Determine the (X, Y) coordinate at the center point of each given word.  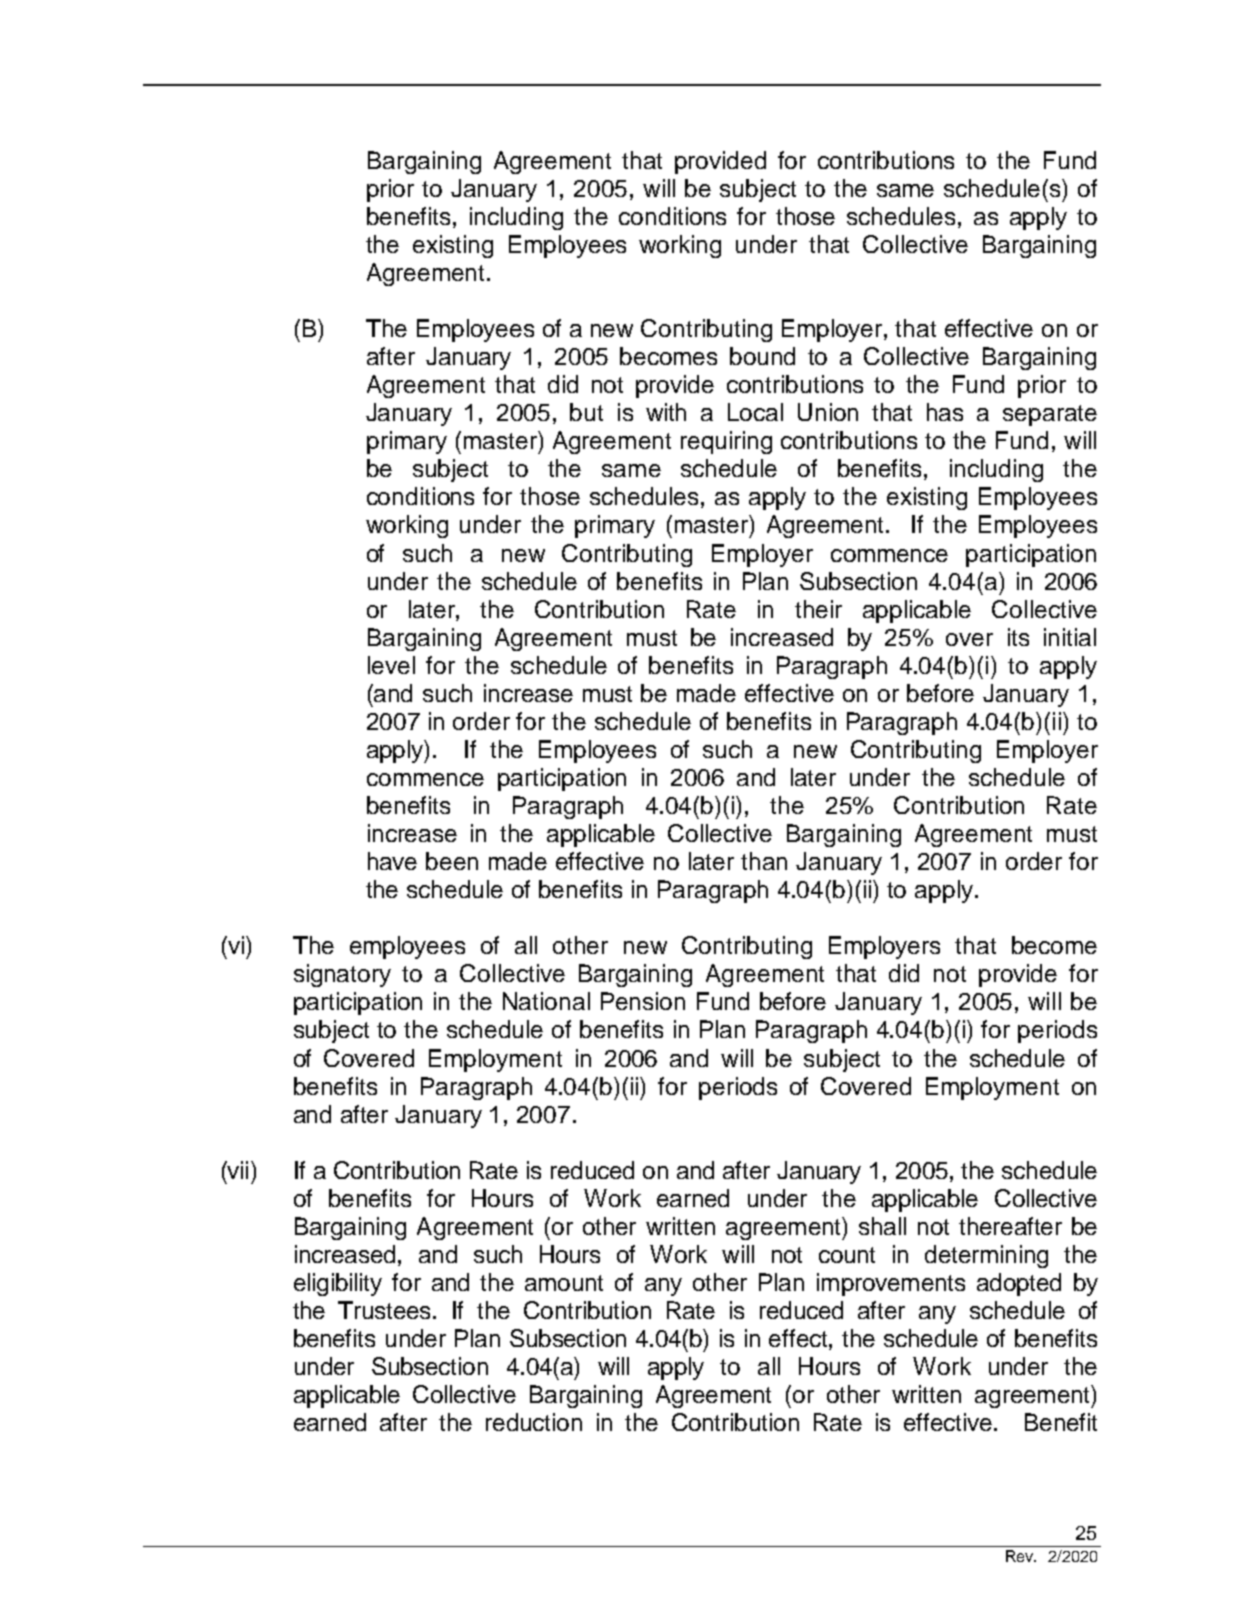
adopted (1019, 1284)
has (945, 412)
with (666, 412)
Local (755, 412)
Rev (1021, 1556)
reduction (534, 1422)
